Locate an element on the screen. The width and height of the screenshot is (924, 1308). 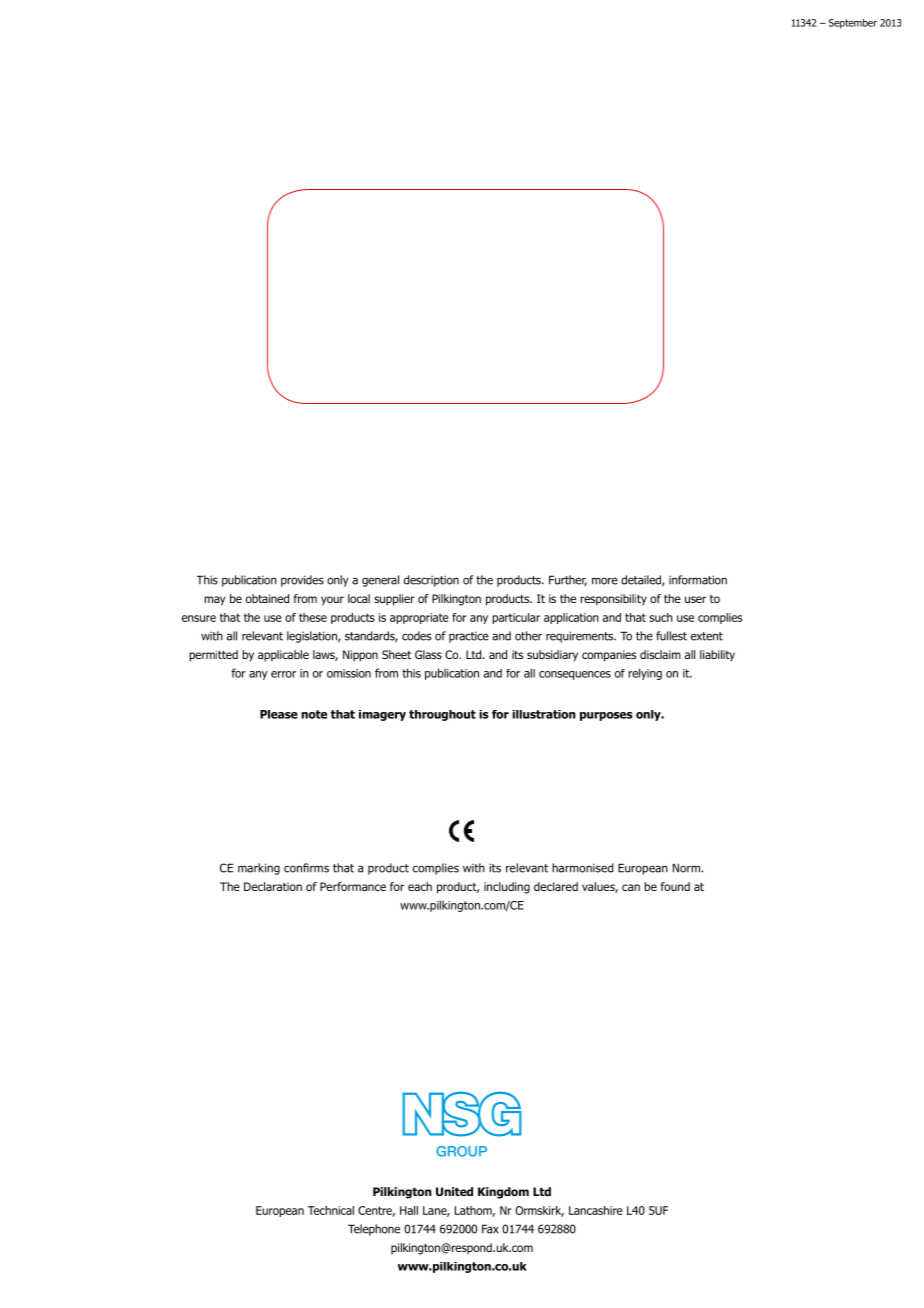
applicable is located at coordinates (283, 656).
